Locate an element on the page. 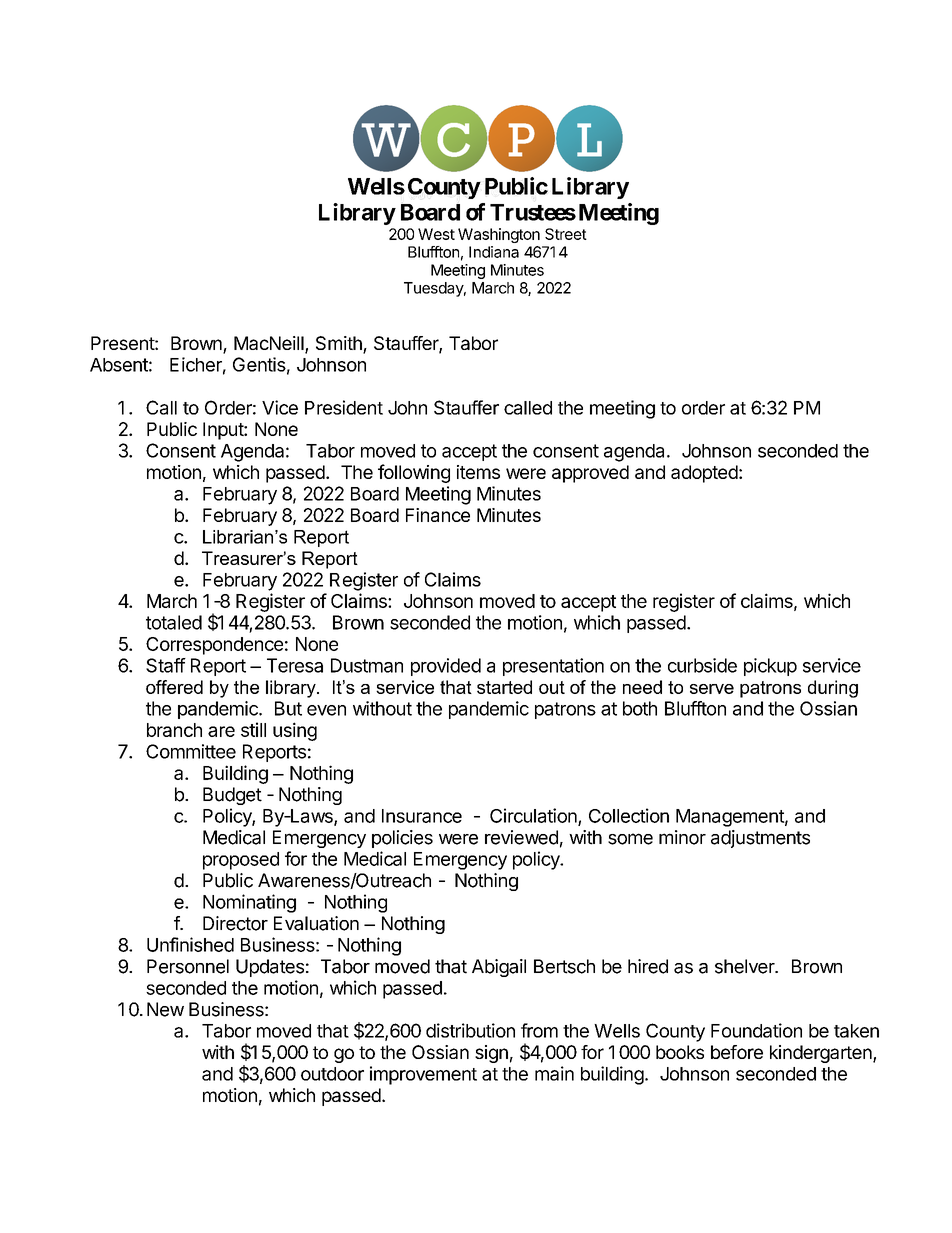 This image has height=1233, width=952. Smith is located at coordinates (340, 344).
